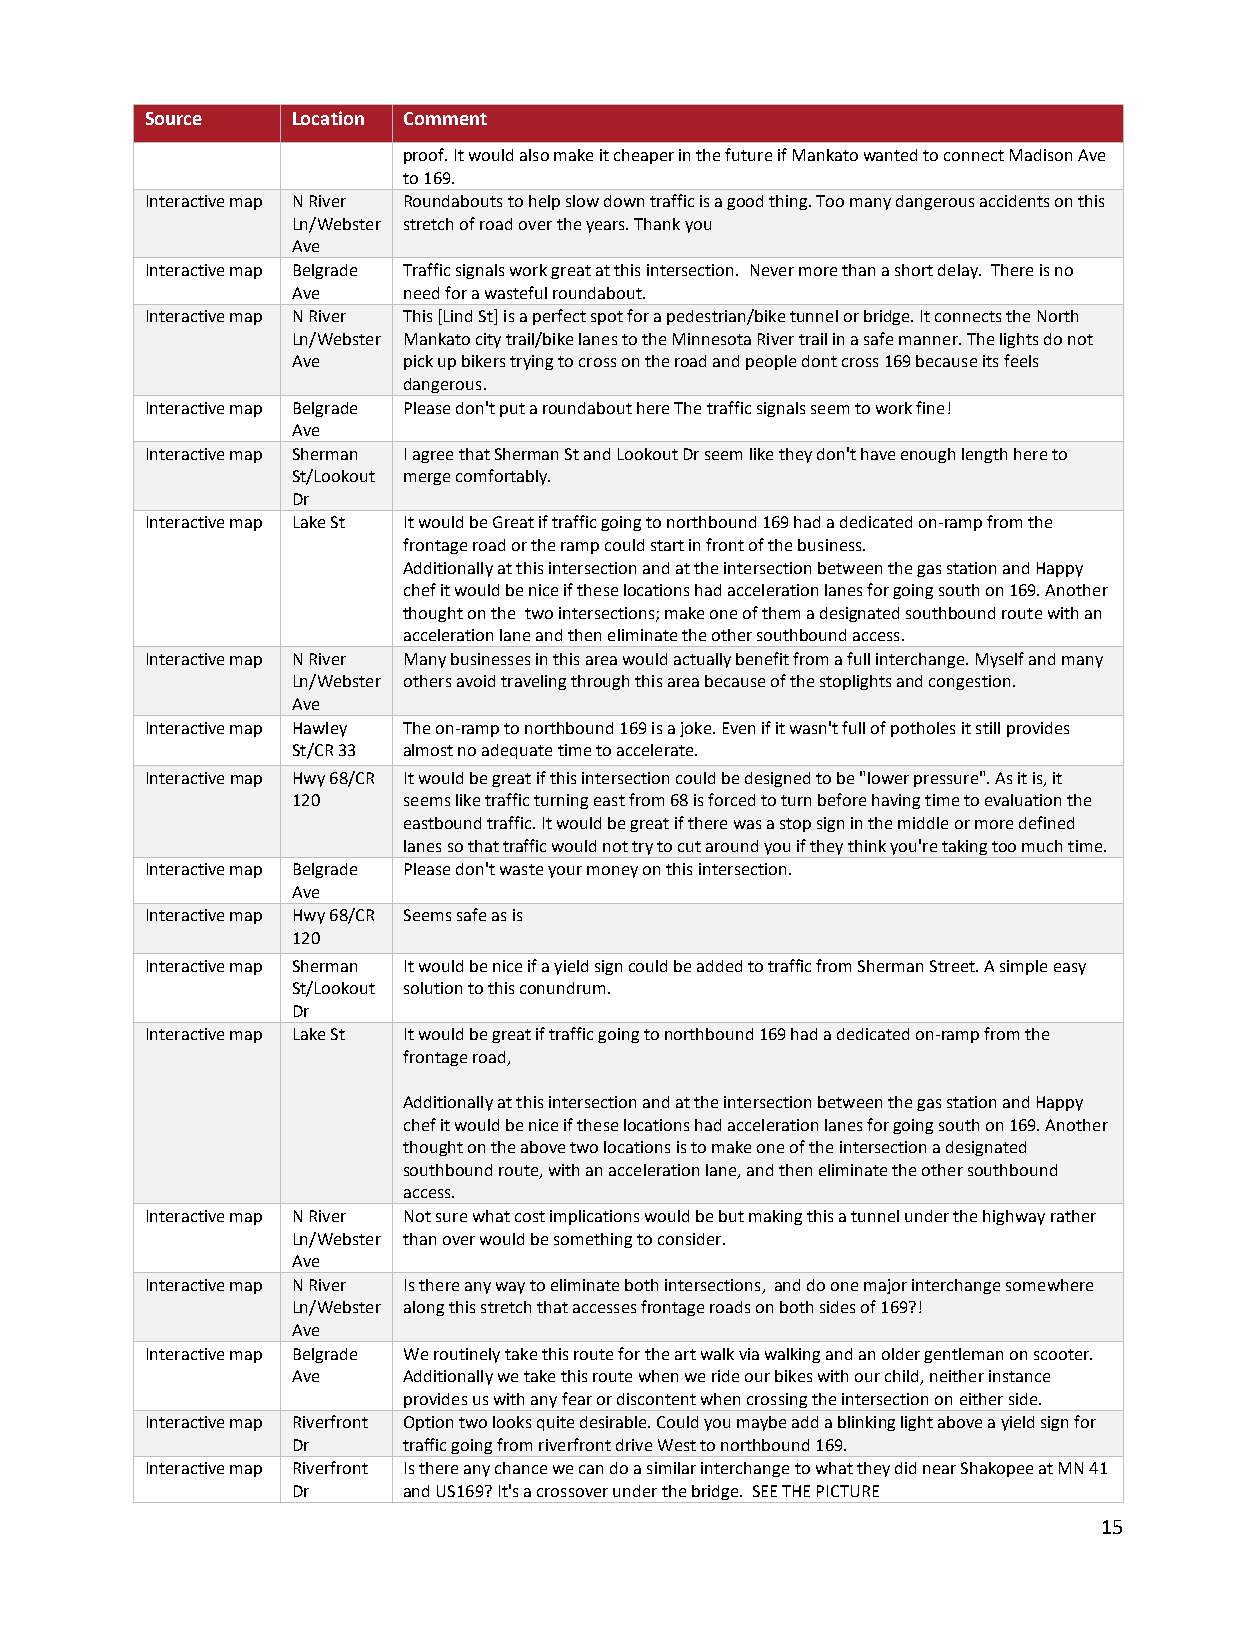 This document has height=1627, width=1257. What do you see at coordinates (667, 545) in the document?
I see `start` at bounding box center [667, 545].
